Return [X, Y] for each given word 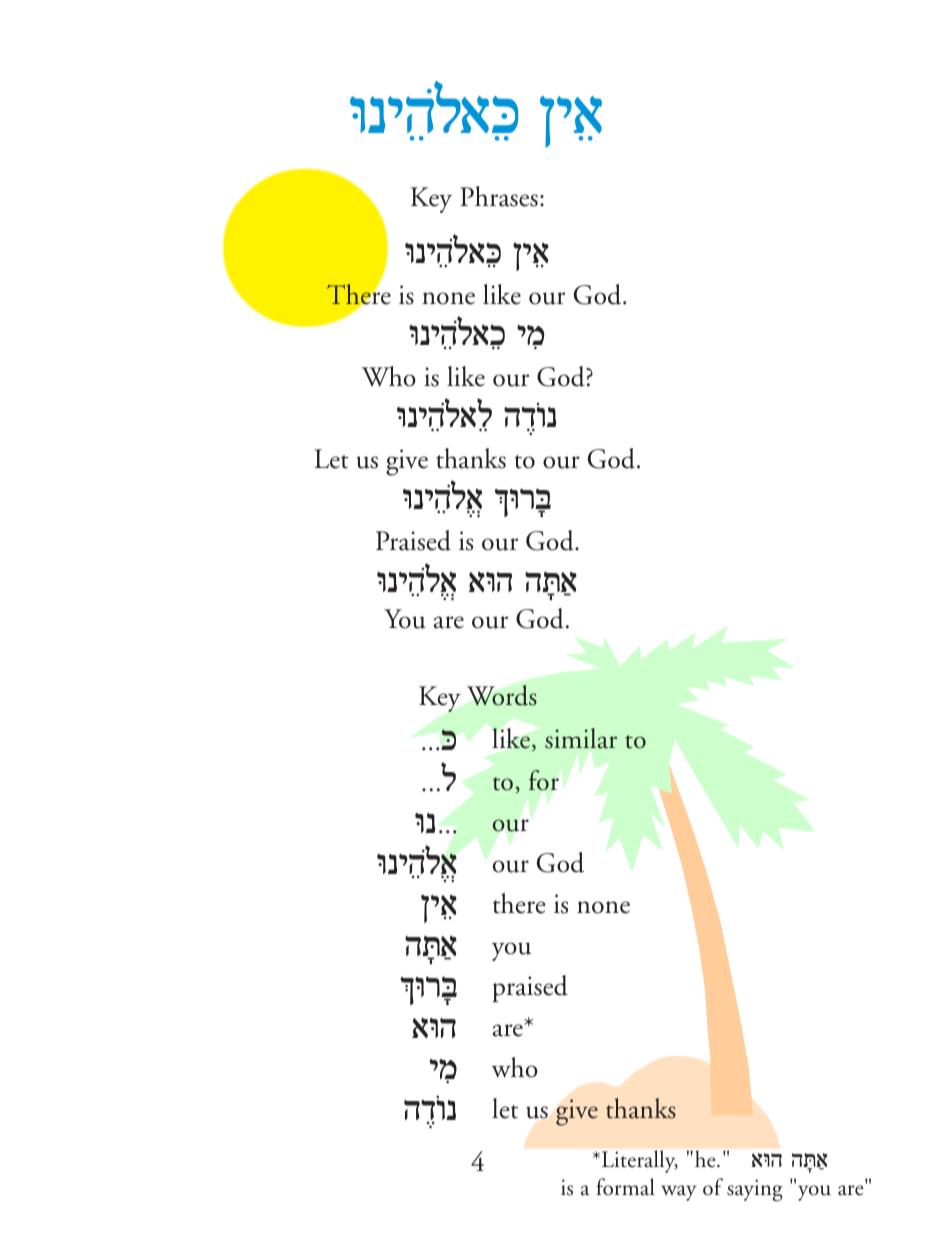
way [679, 1193]
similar [581, 738]
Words [502, 695]
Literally [638, 1161]
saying [755, 1190]
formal [625, 1187]
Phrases [499, 196]
